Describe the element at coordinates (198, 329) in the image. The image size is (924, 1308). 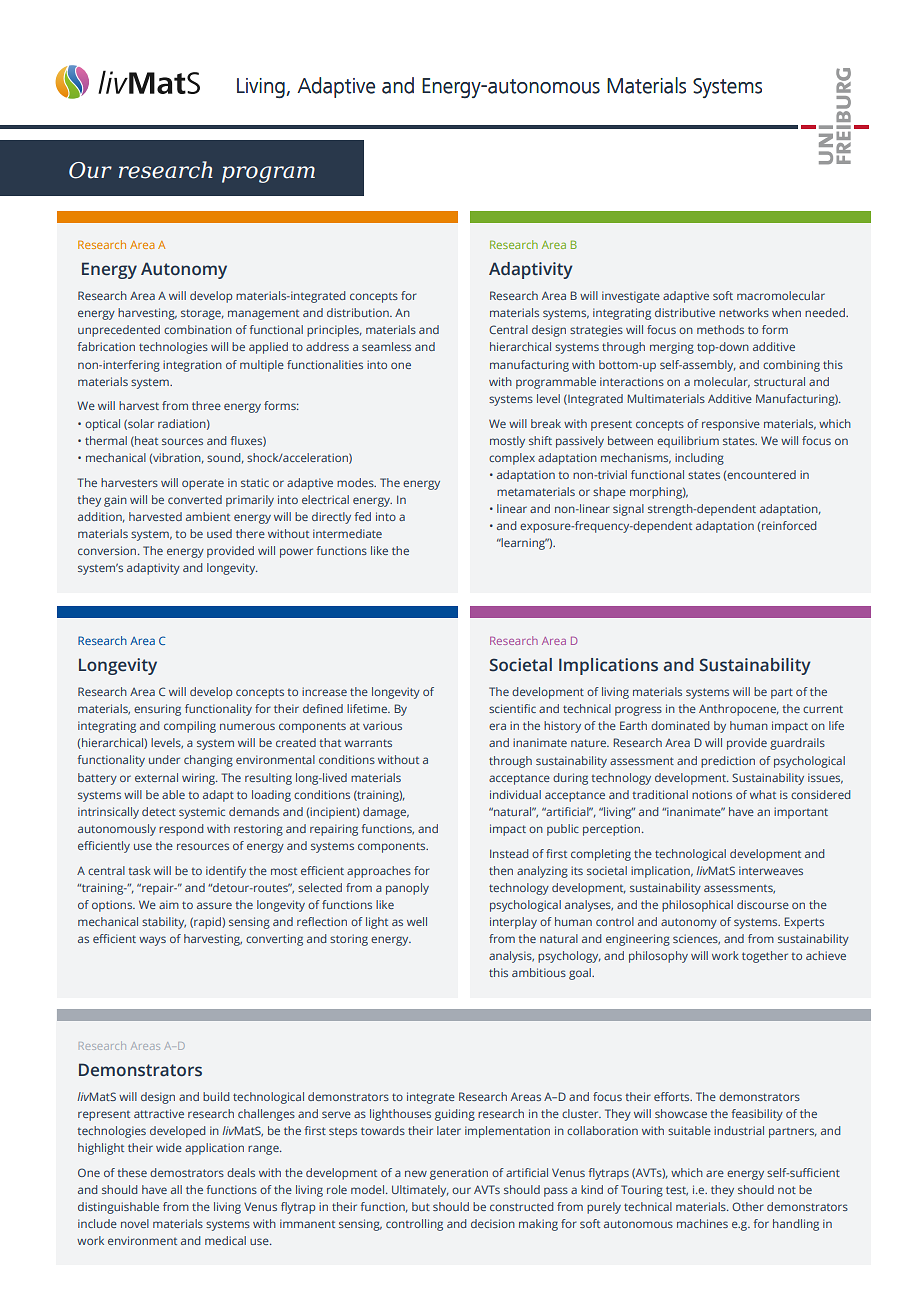
I see `combination` at that location.
